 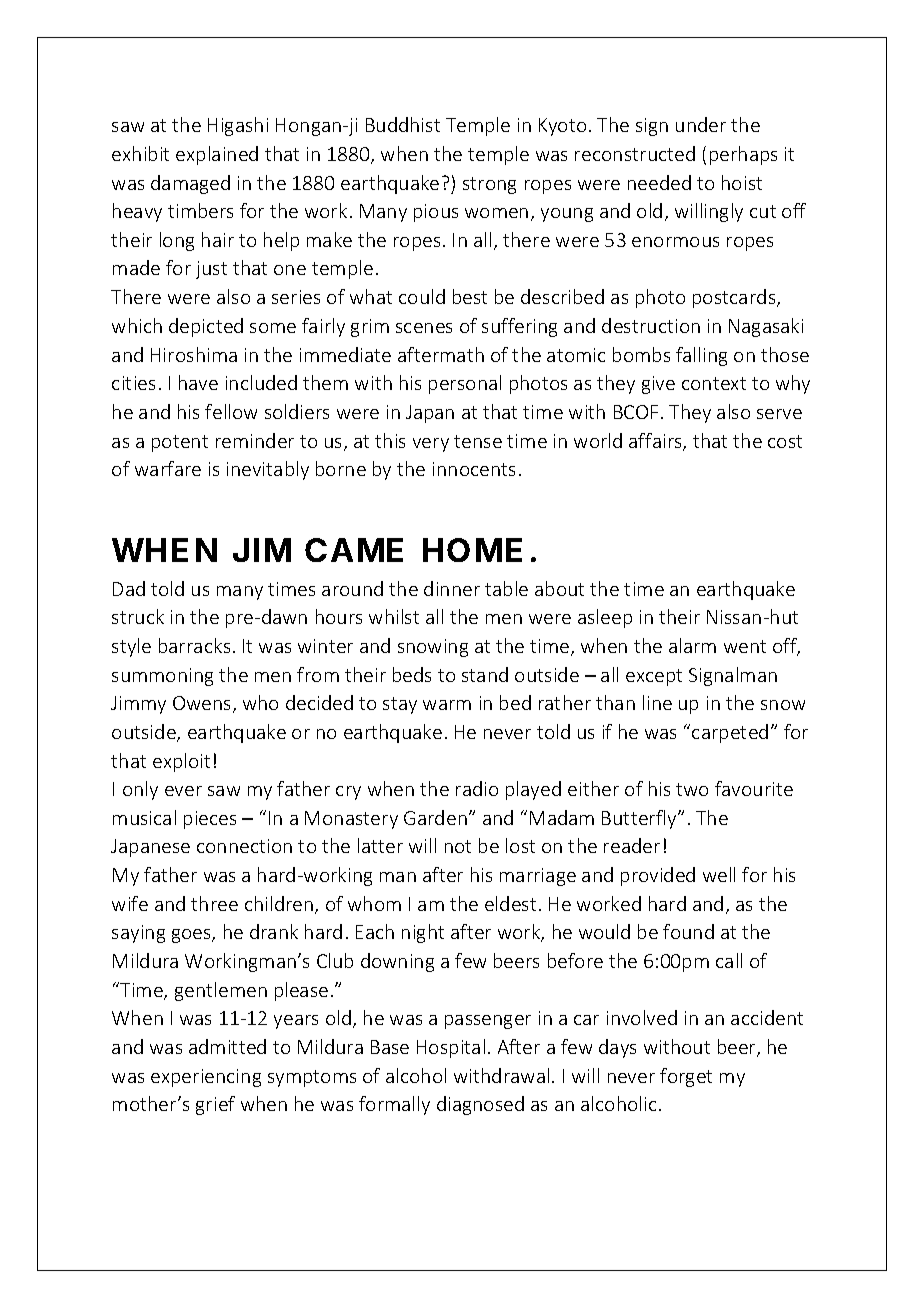 What do you see at coordinates (451, 1048) in the page?
I see `Hospital` at bounding box center [451, 1048].
